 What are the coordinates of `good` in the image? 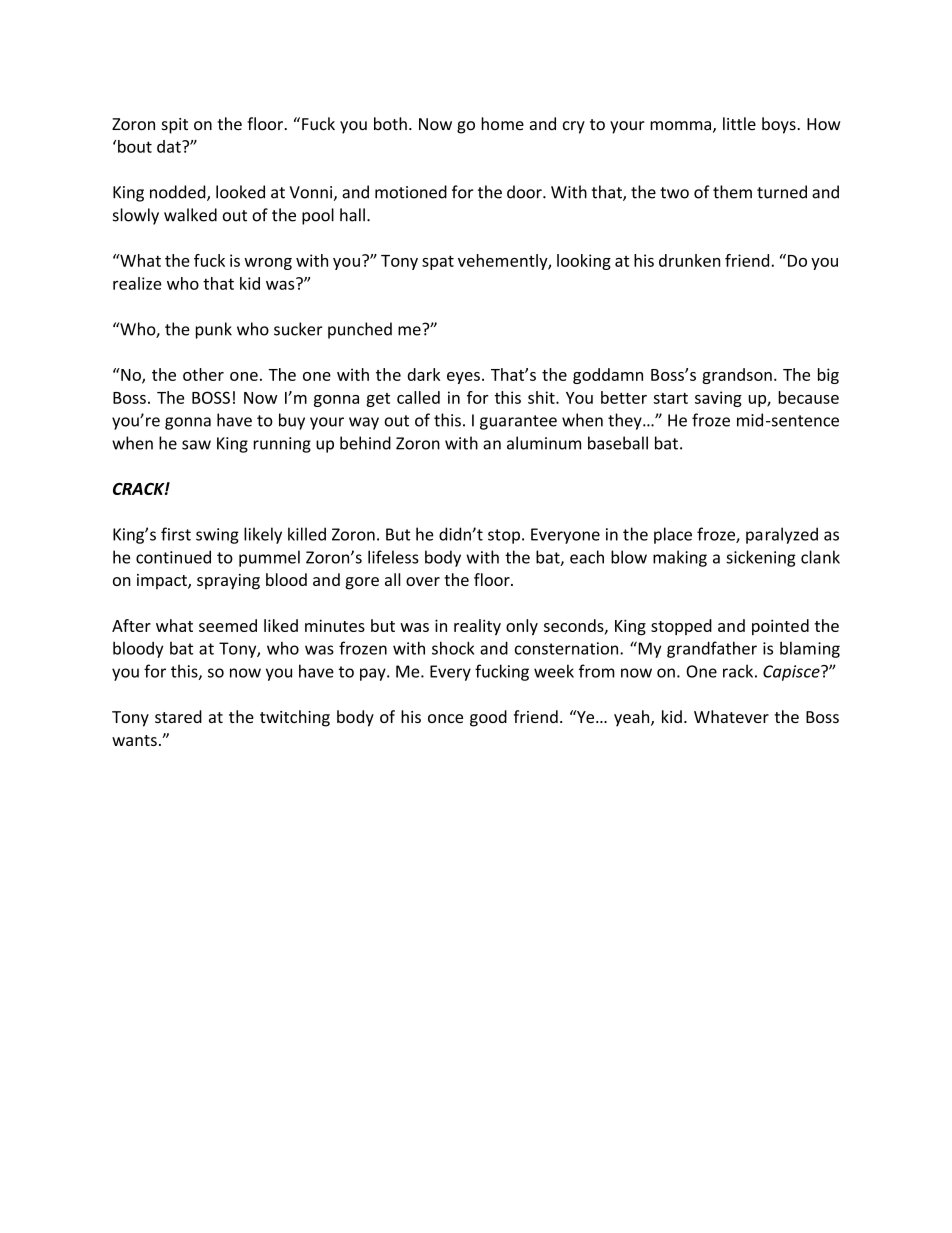 It's located at (488, 718).
